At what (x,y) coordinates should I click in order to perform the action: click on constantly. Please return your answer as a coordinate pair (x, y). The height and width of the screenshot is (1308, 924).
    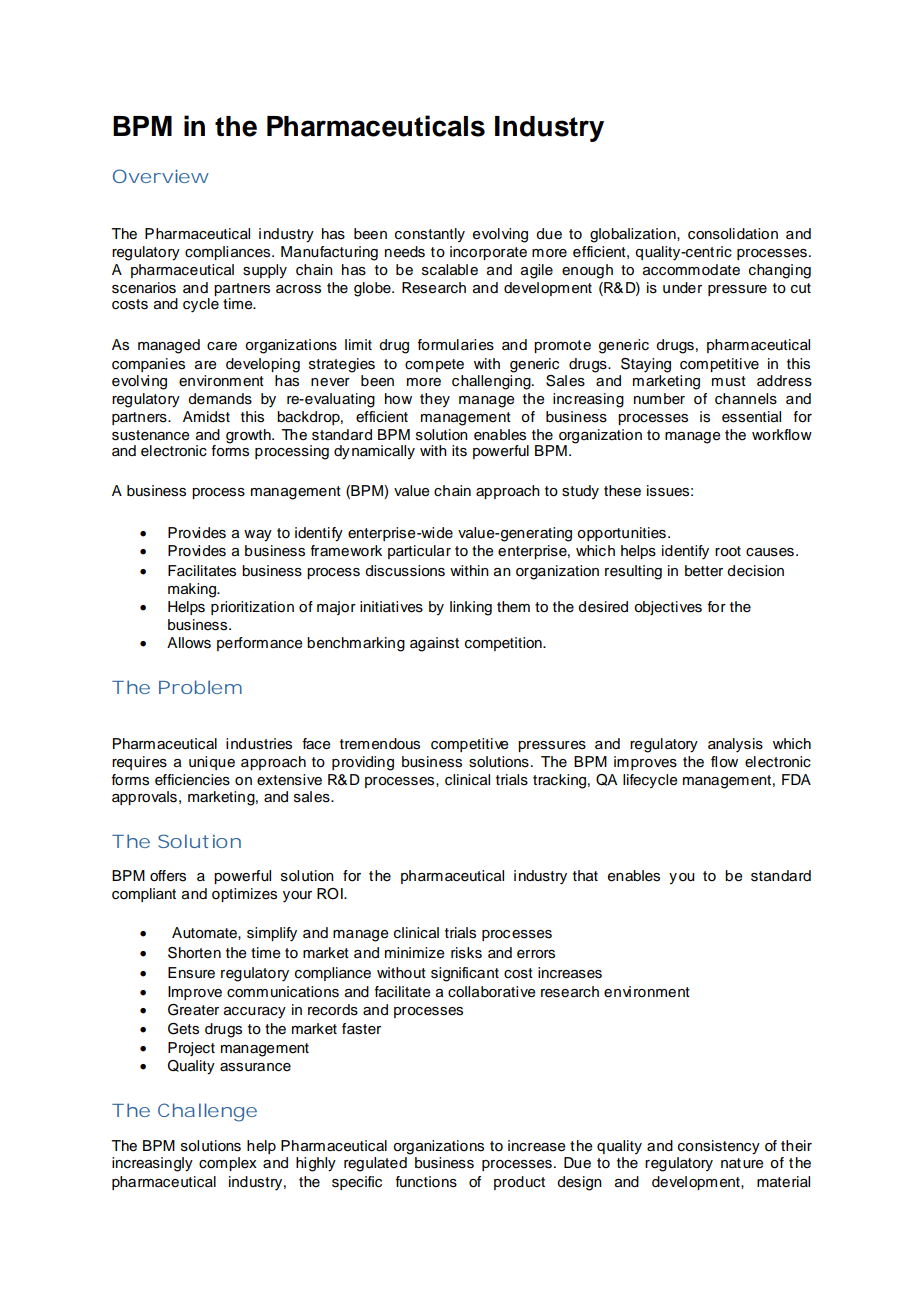
    Looking at the image, I should click on (430, 235).
